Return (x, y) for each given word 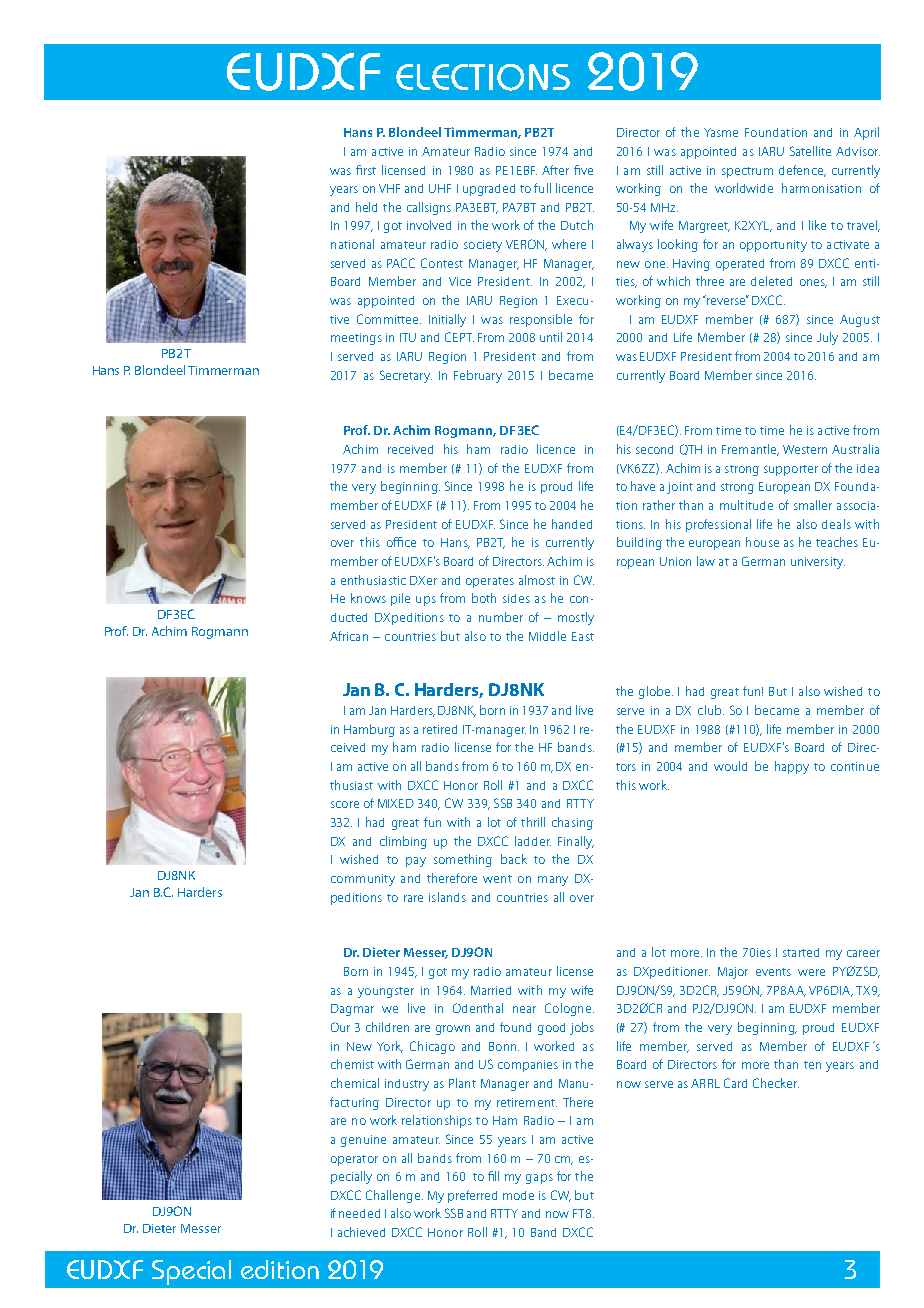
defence (802, 171)
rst (370, 171)
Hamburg (369, 730)
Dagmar (352, 1010)
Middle (547, 636)
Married (491, 990)
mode (518, 1195)
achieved (361, 1232)
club (711, 710)
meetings (356, 339)
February (478, 376)
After (555, 170)
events (773, 972)
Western (805, 449)
